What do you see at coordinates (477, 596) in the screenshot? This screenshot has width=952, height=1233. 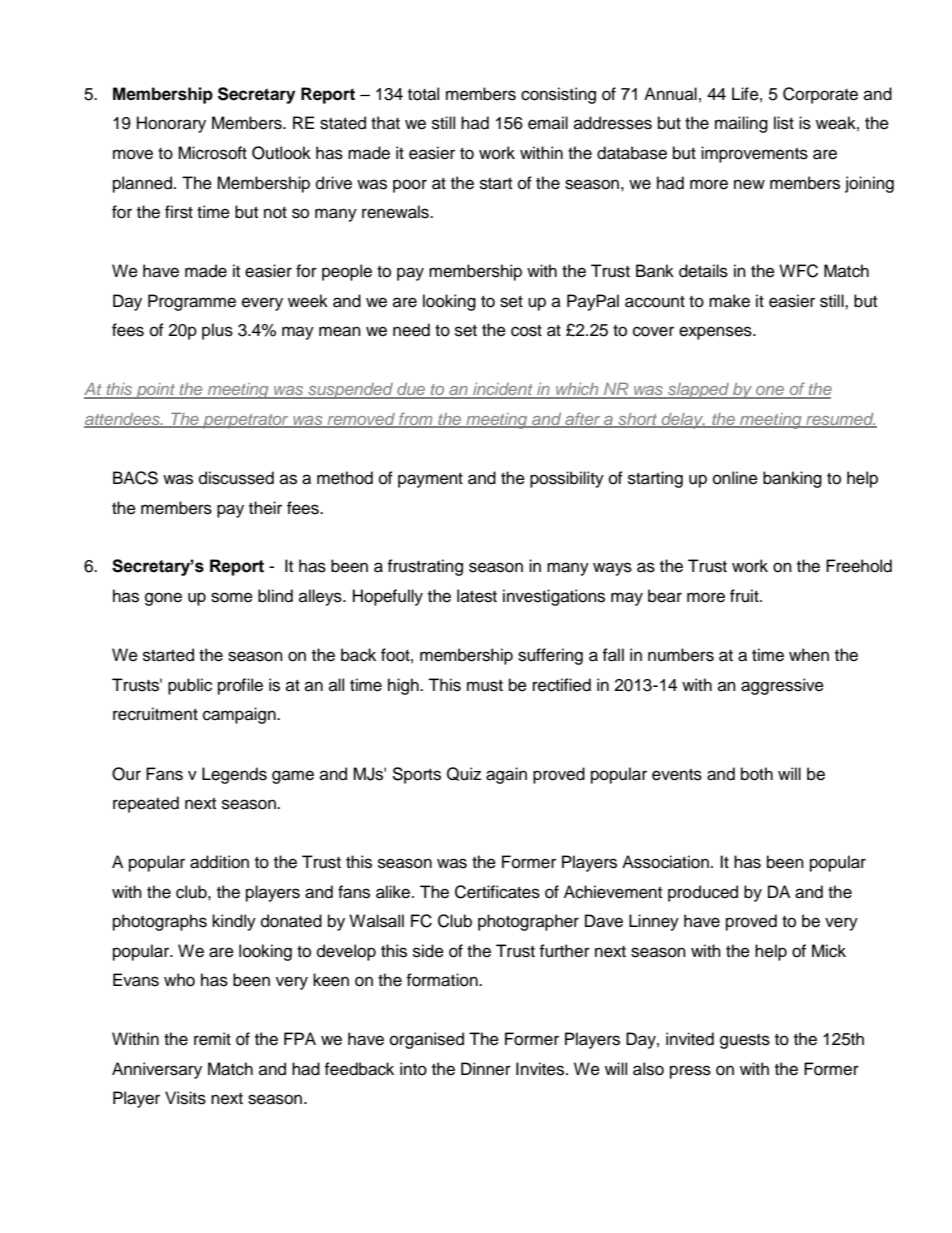 I see `latest` at bounding box center [477, 596].
